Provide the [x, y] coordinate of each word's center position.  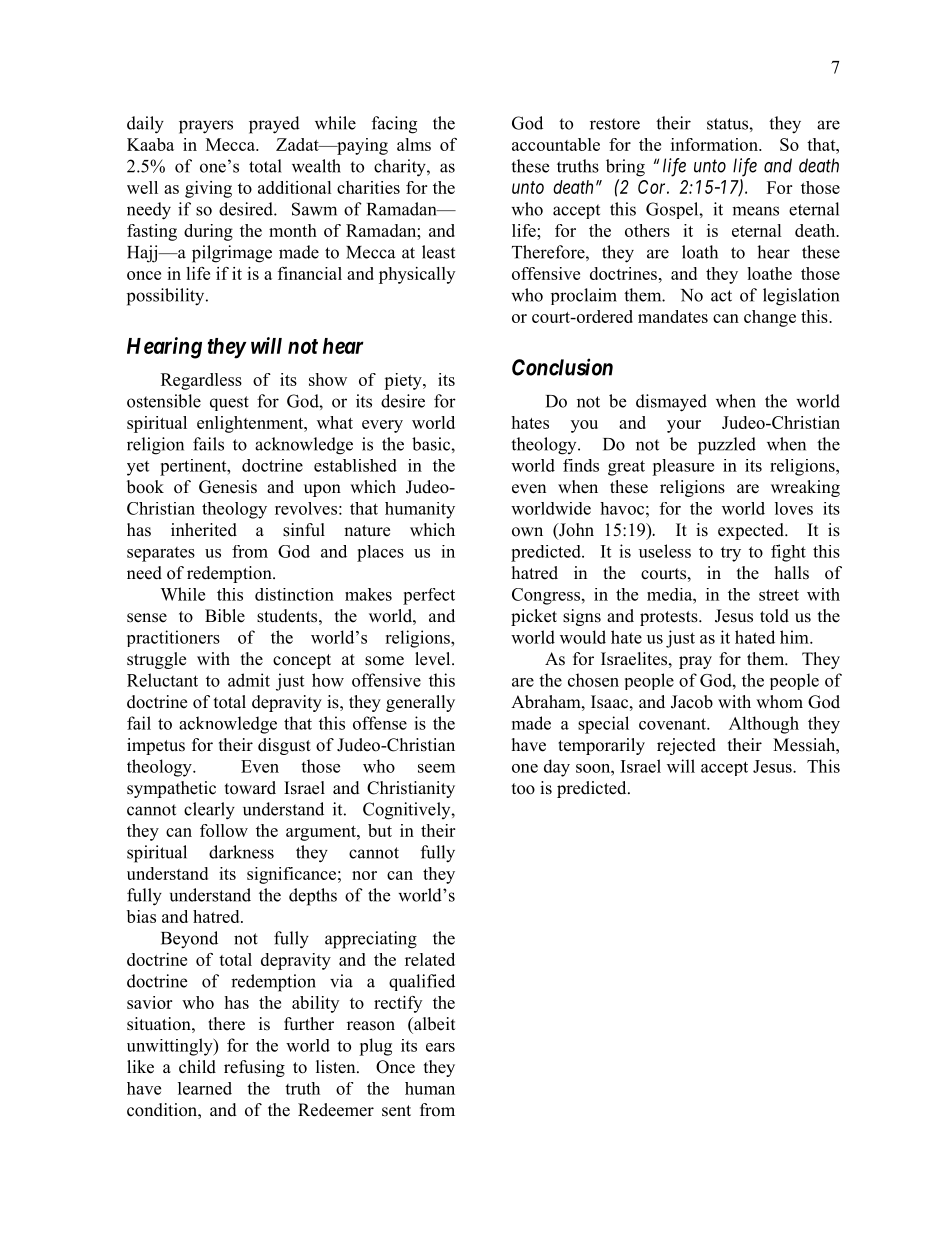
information [715, 144]
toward [250, 788]
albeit [433, 1024]
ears [440, 1047]
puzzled [727, 446]
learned [205, 1088]
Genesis [228, 487]
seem [436, 768]
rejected [686, 746]
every [382, 426]
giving [208, 189]
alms [414, 144]
